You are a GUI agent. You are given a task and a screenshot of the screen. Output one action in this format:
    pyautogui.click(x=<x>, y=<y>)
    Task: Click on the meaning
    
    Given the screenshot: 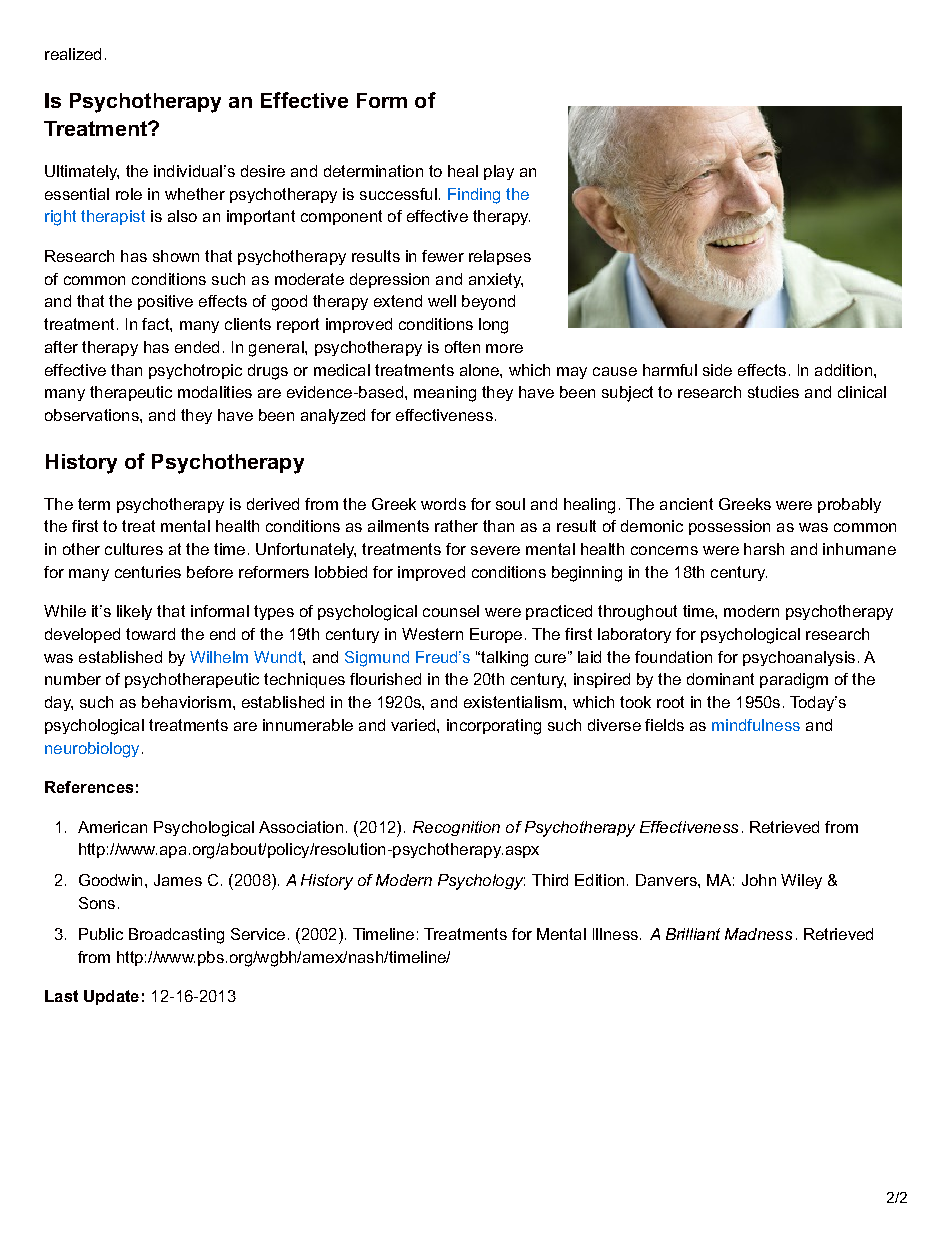 What is the action you would take?
    pyautogui.click(x=445, y=394)
